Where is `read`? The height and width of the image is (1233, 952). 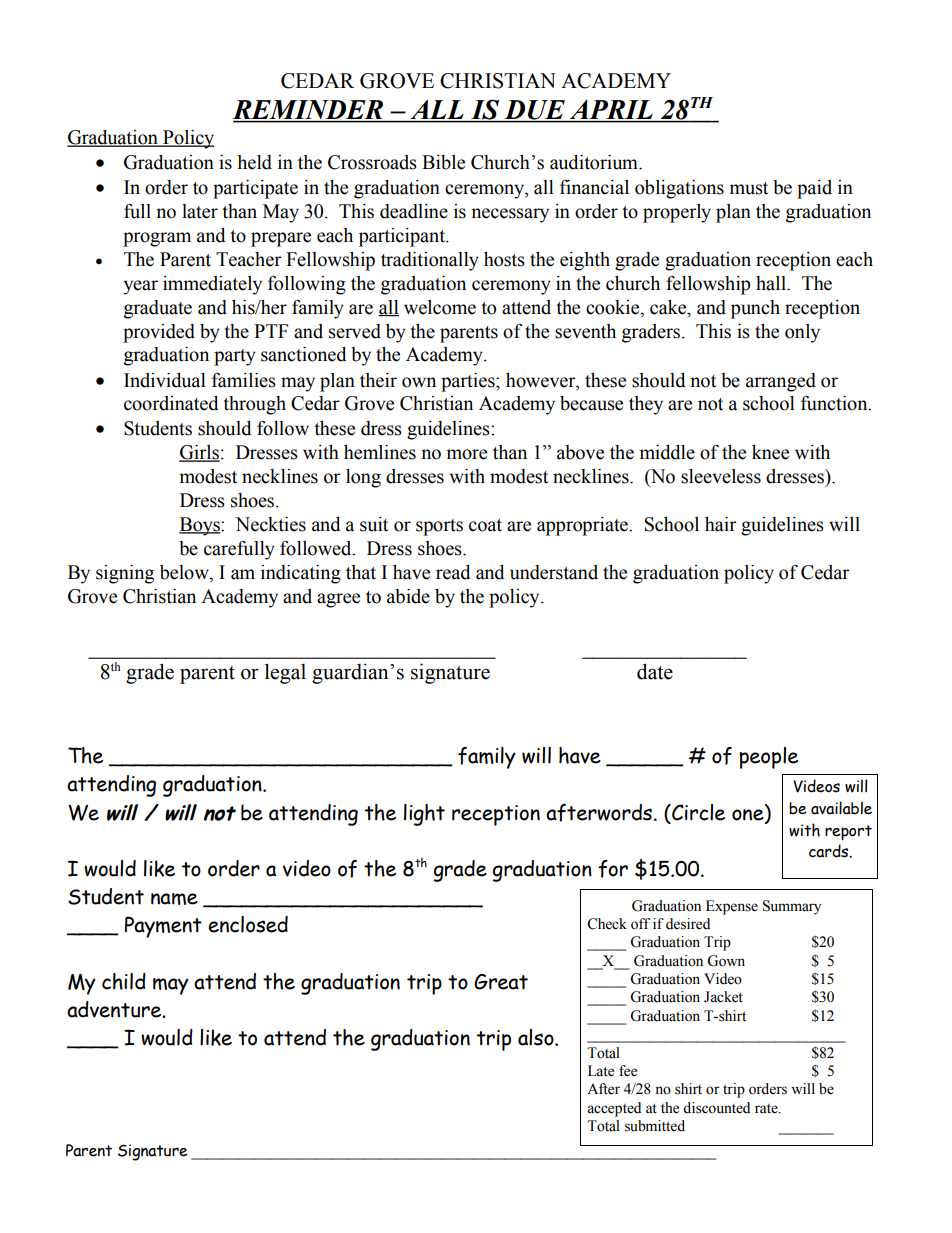 read is located at coordinates (453, 572).
